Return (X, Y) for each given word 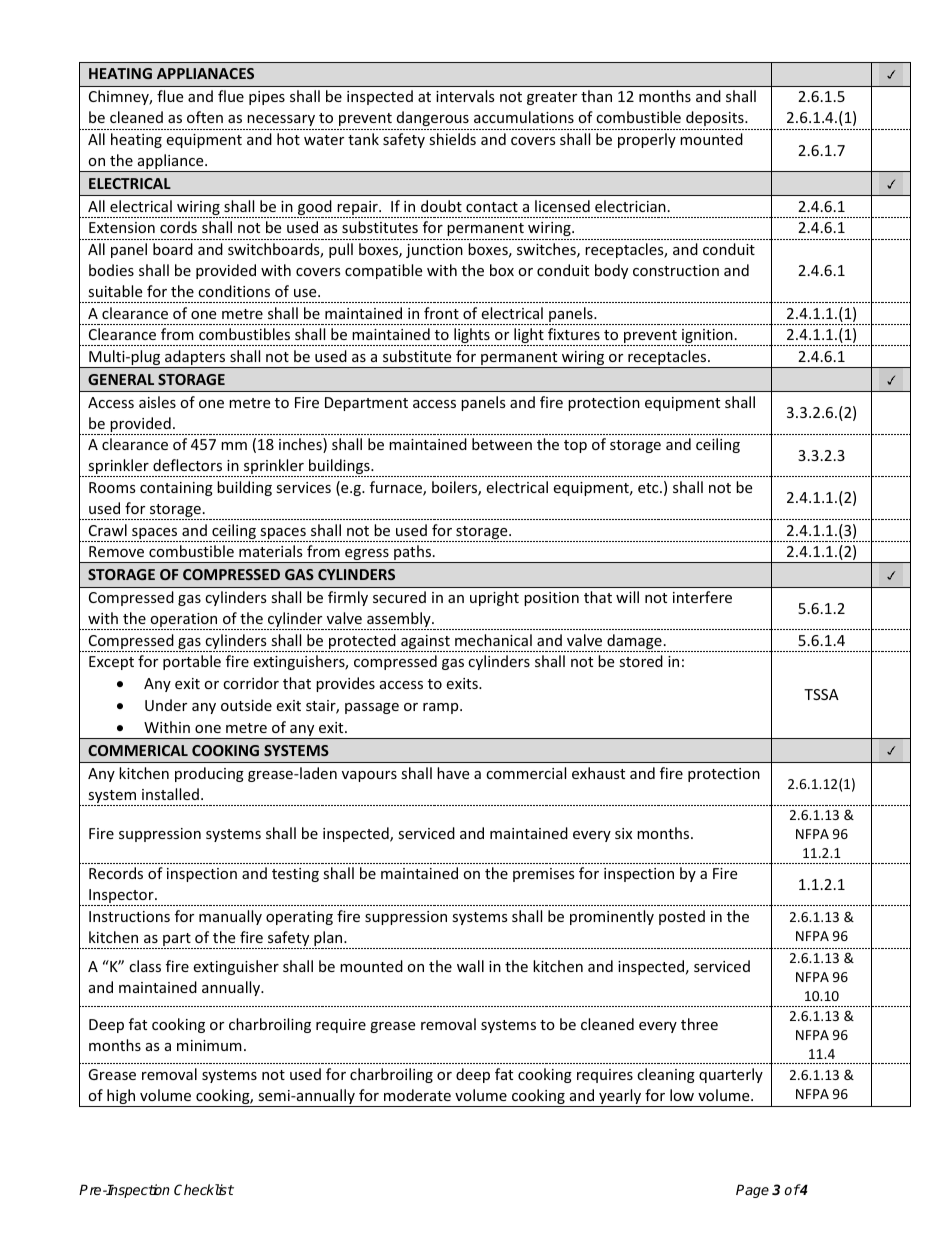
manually (230, 917)
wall (470, 966)
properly (647, 140)
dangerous (433, 118)
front (441, 313)
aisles (157, 402)
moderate (417, 1095)
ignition (707, 337)
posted (682, 917)
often (205, 117)
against (425, 643)
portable (192, 662)
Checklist (204, 1189)
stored (641, 661)
